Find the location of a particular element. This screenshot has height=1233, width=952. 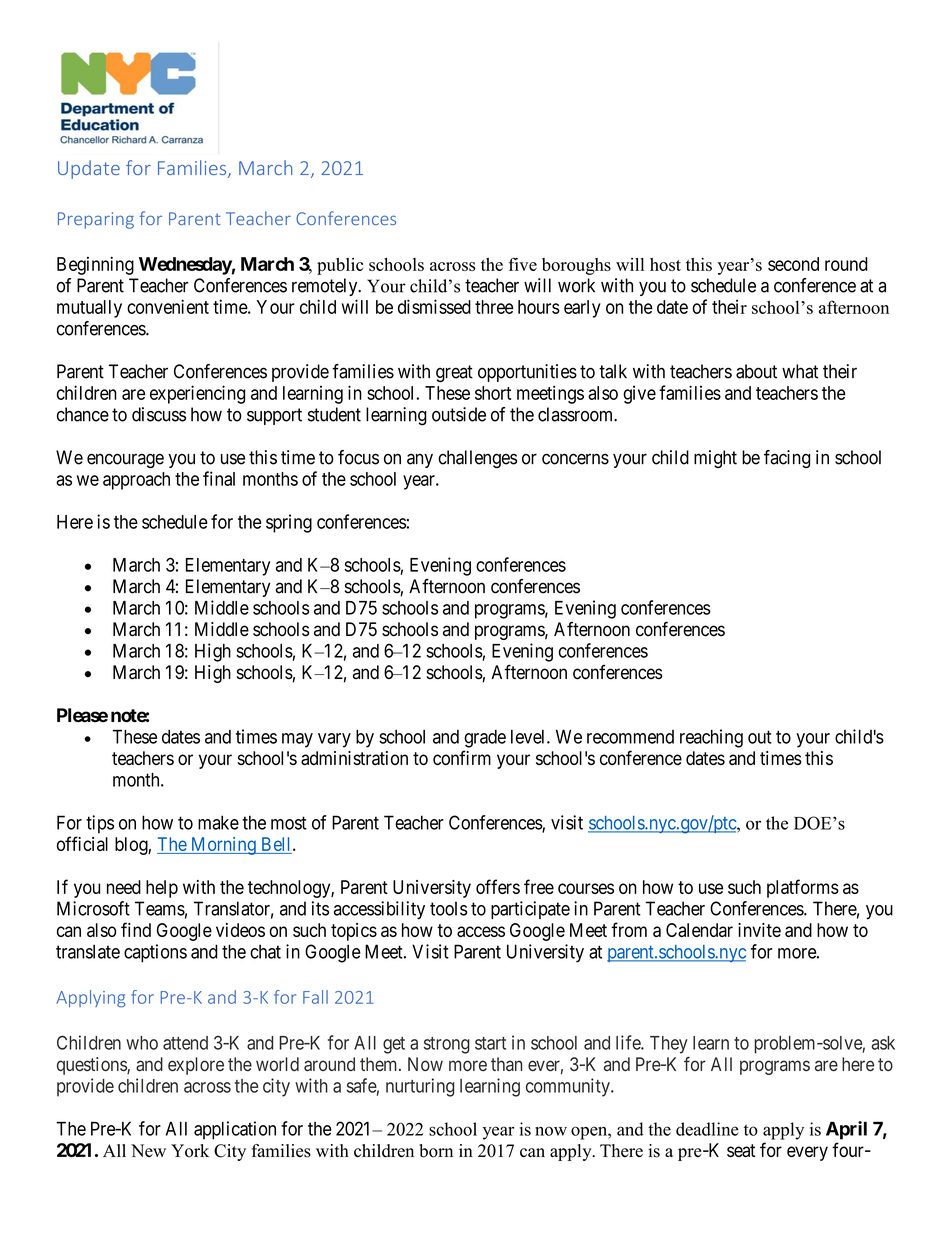

challenges is located at coordinates (477, 459).
